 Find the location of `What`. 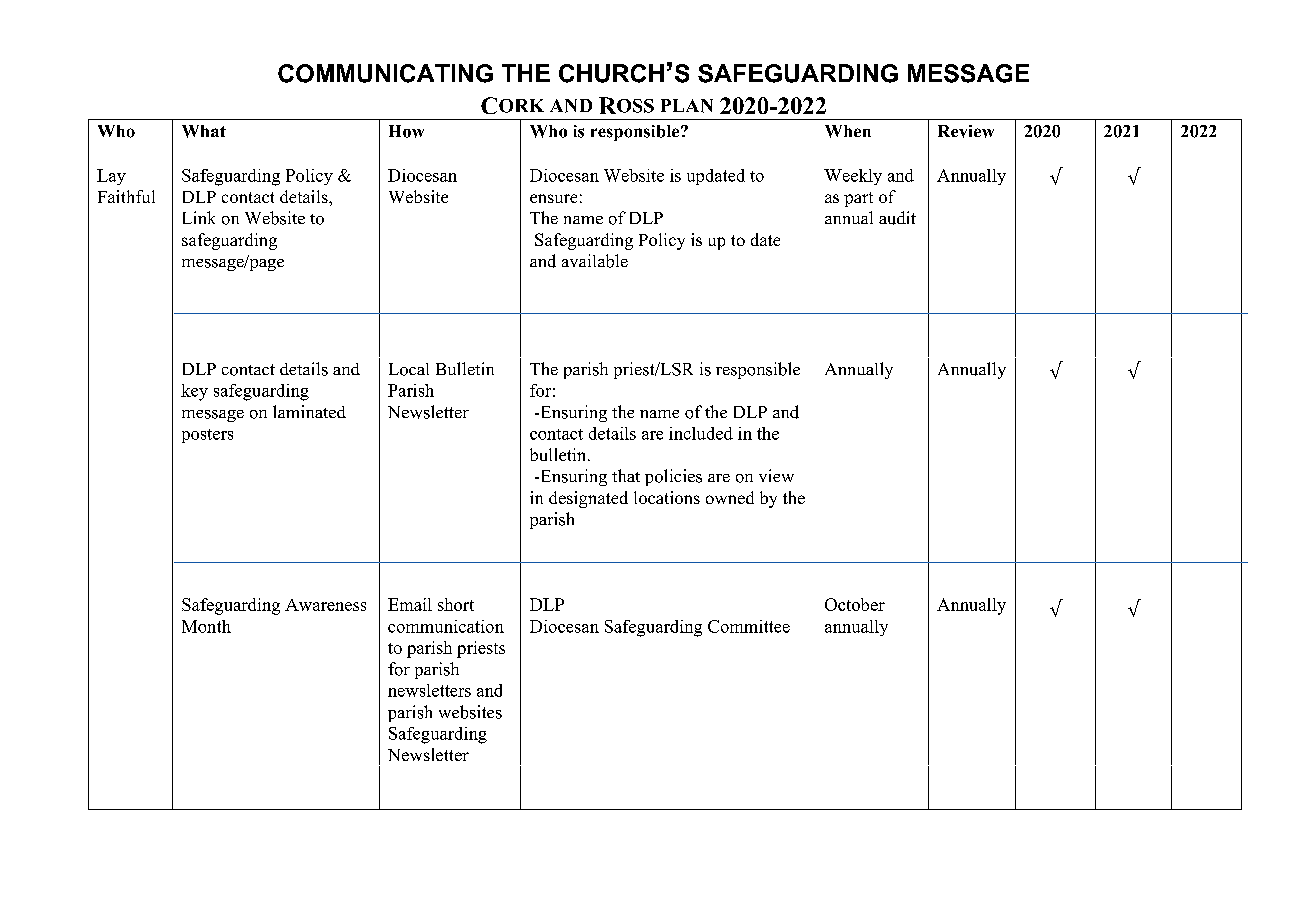

What is located at coordinates (204, 131).
